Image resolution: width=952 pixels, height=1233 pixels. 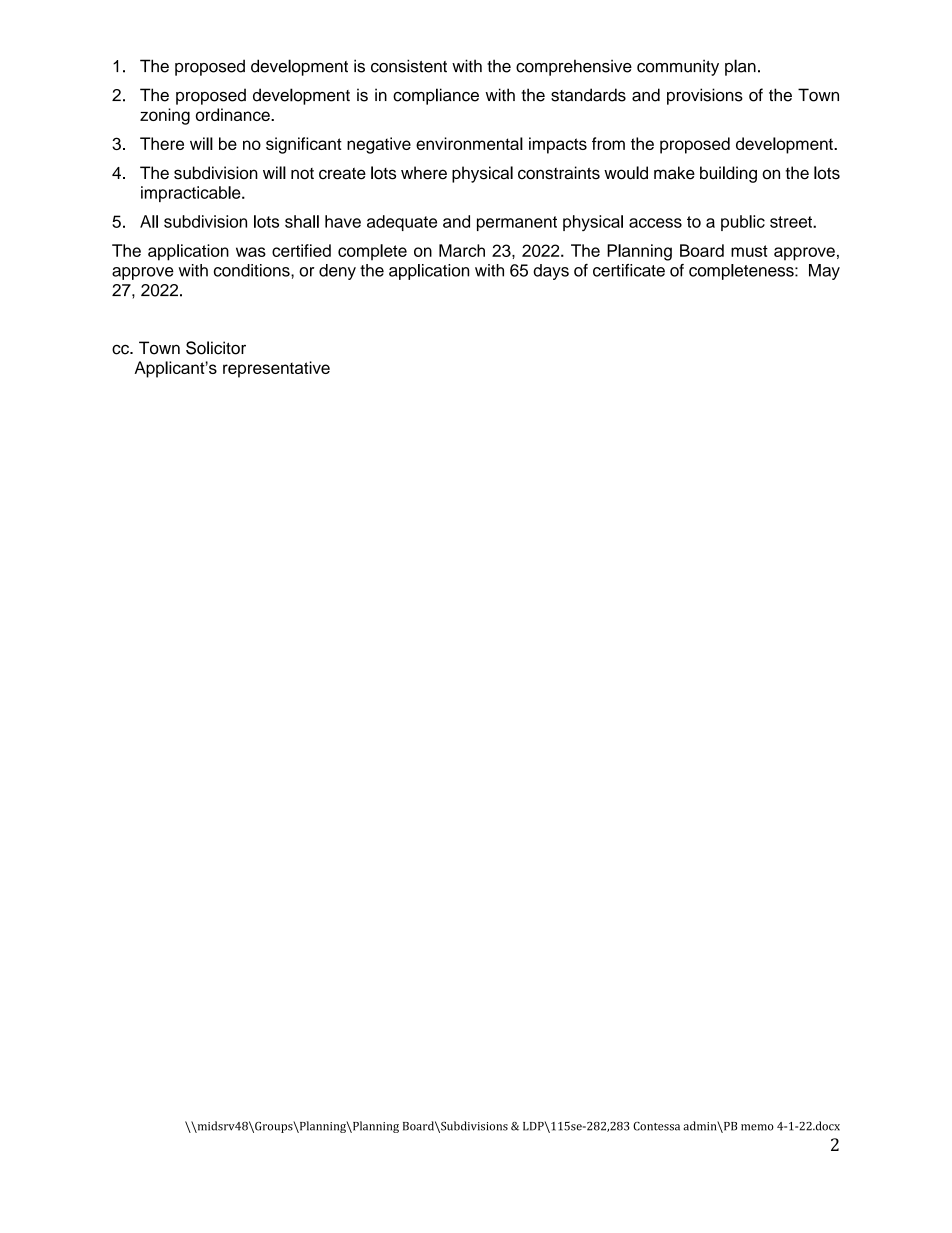 What do you see at coordinates (302, 221) in the image?
I see `shall` at bounding box center [302, 221].
